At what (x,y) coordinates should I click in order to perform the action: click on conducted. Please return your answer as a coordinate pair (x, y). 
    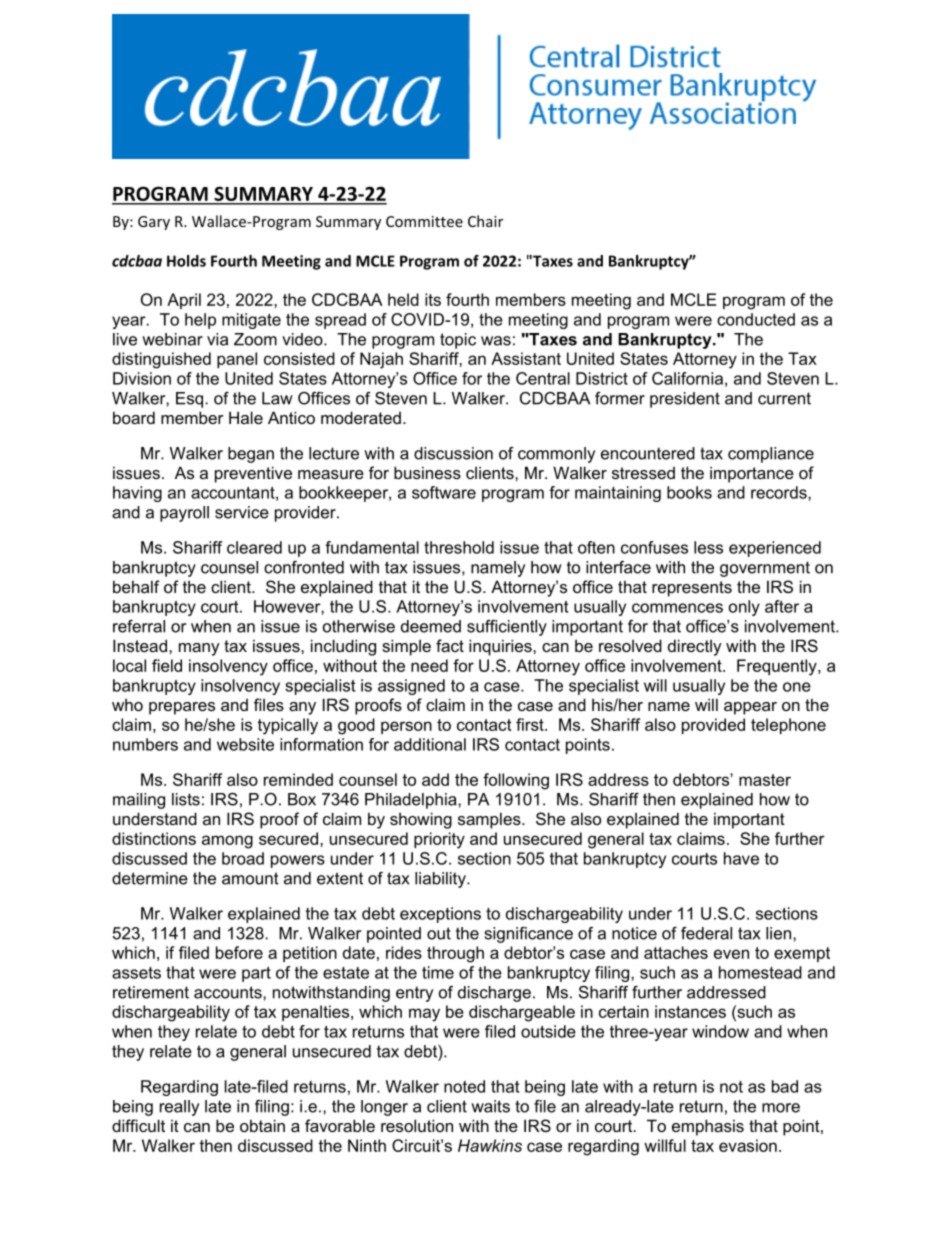
    Looking at the image, I should click on (756, 319).
